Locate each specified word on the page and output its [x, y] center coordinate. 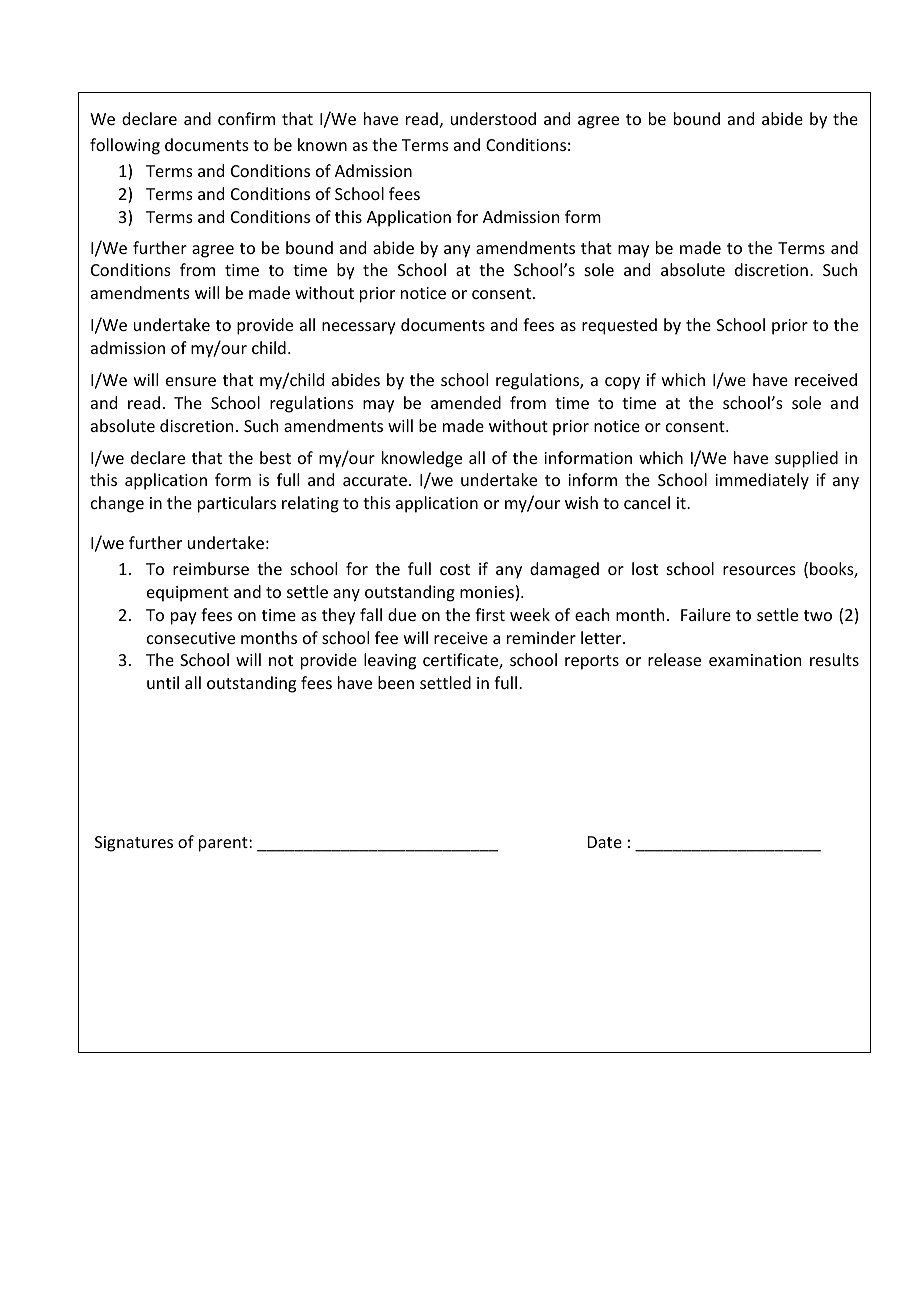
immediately [762, 481]
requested [619, 326]
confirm [246, 118]
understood [493, 118]
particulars [237, 504]
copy [622, 383]
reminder [541, 637]
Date [605, 842]
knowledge [422, 459]
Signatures [134, 844]
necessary [359, 328]
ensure [191, 381]
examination [755, 660]
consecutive [191, 638]
